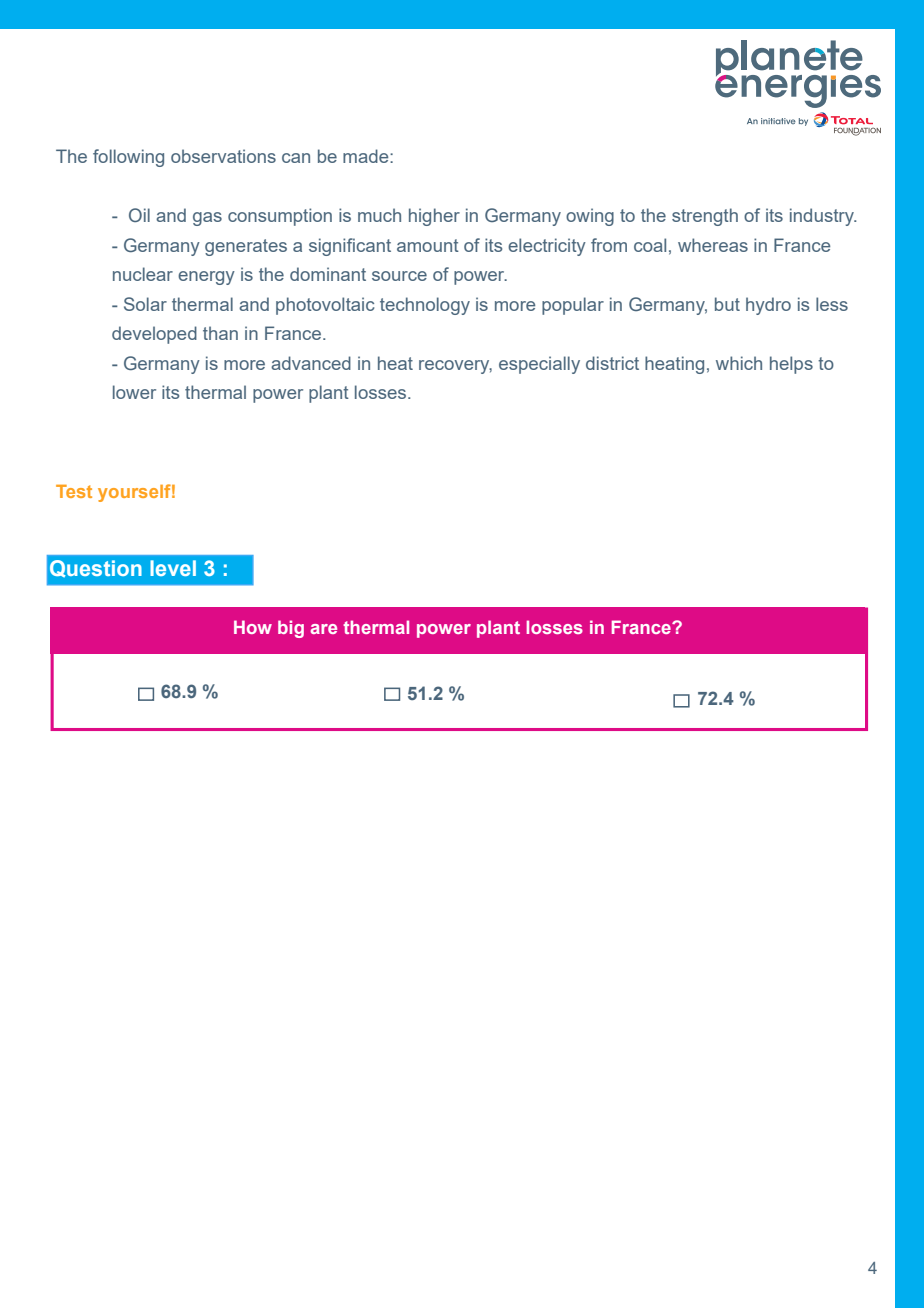 Image resolution: width=924 pixels, height=1308 pixels. Describe the element at coordinates (399, 276) in the page. I see `source` at that location.
